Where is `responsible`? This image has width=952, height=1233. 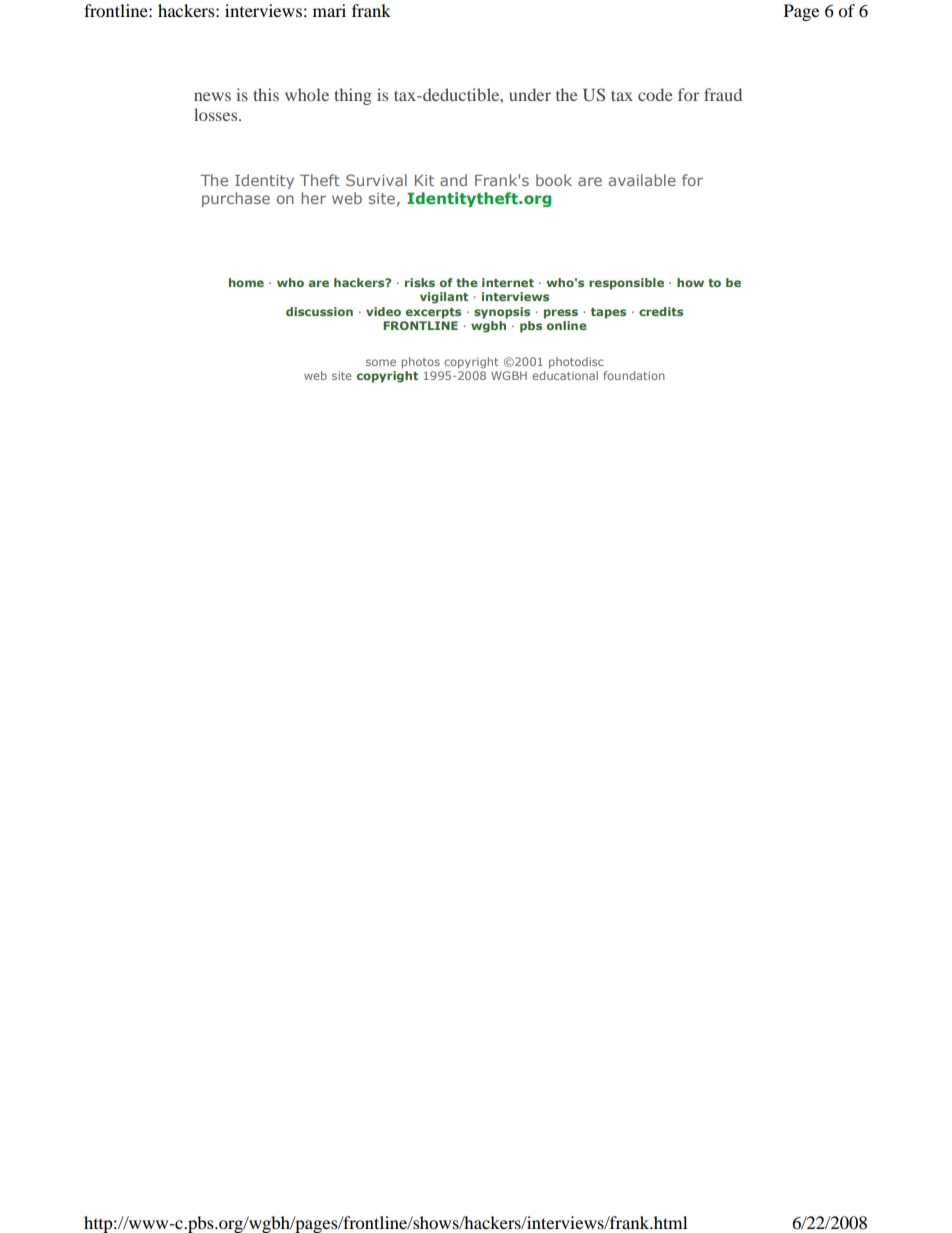
responsible is located at coordinates (626, 284).
